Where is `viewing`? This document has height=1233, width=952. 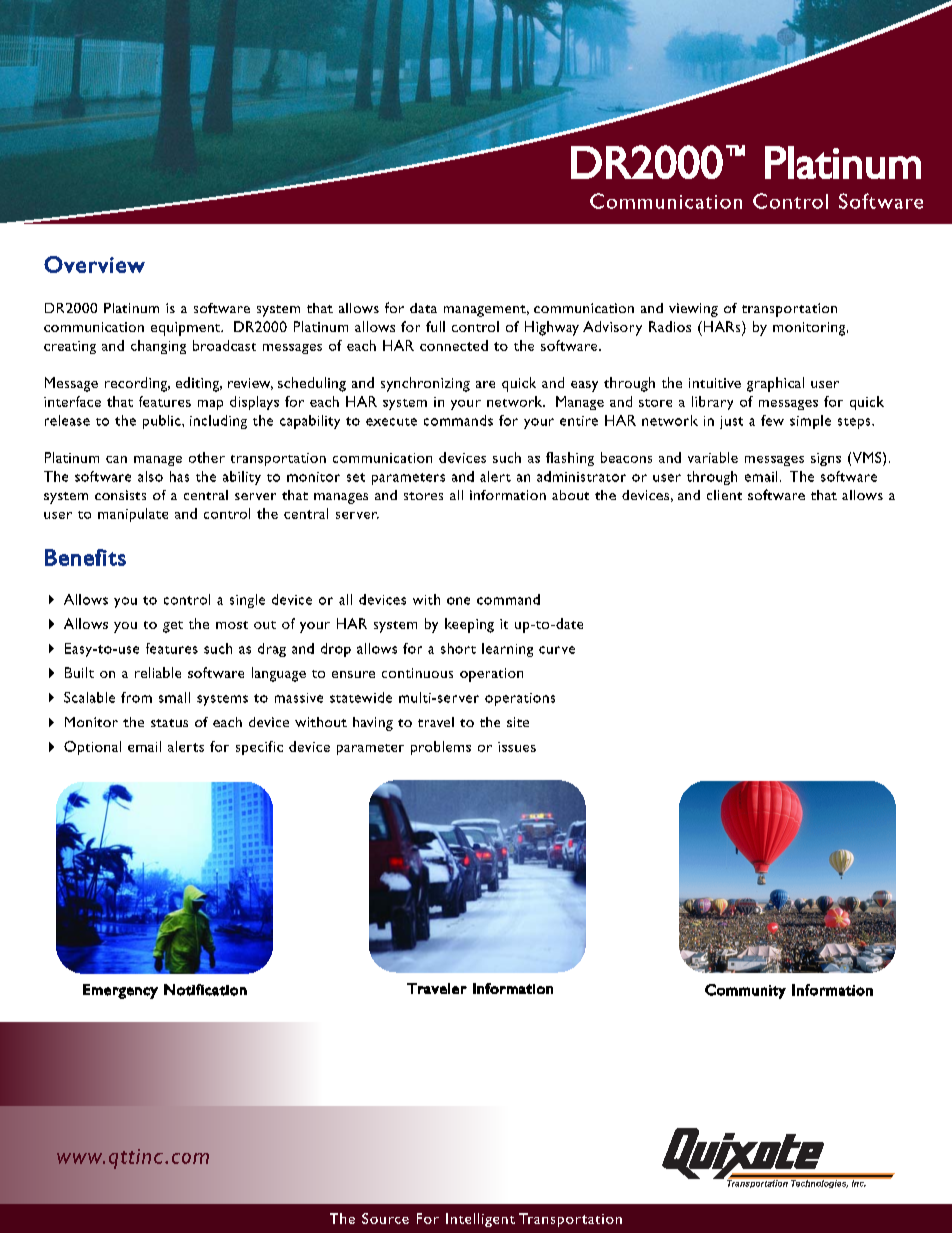 viewing is located at coordinates (693, 310).
